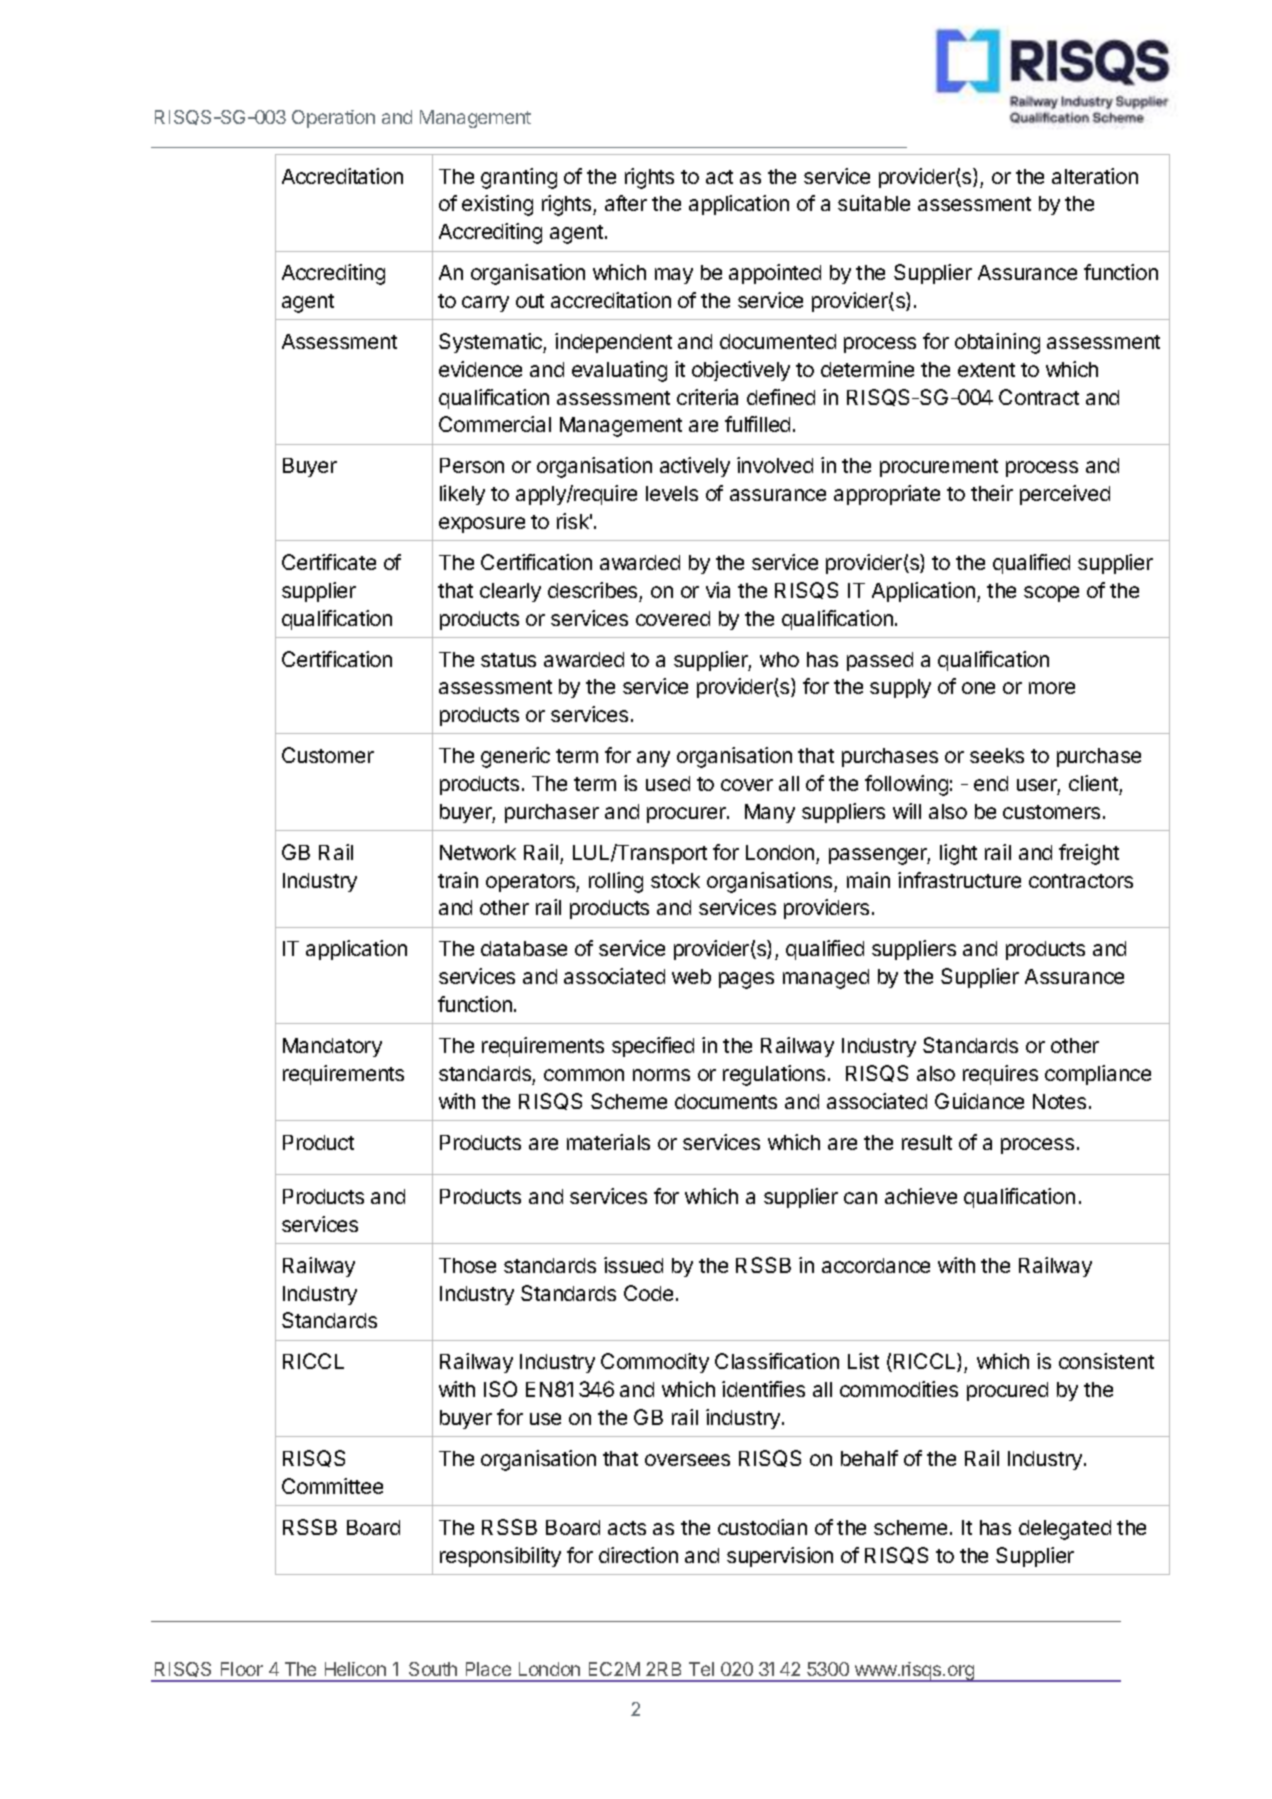 This screenshot has height=1799, width=1272. I want to click on stock, so click(675, 880).
